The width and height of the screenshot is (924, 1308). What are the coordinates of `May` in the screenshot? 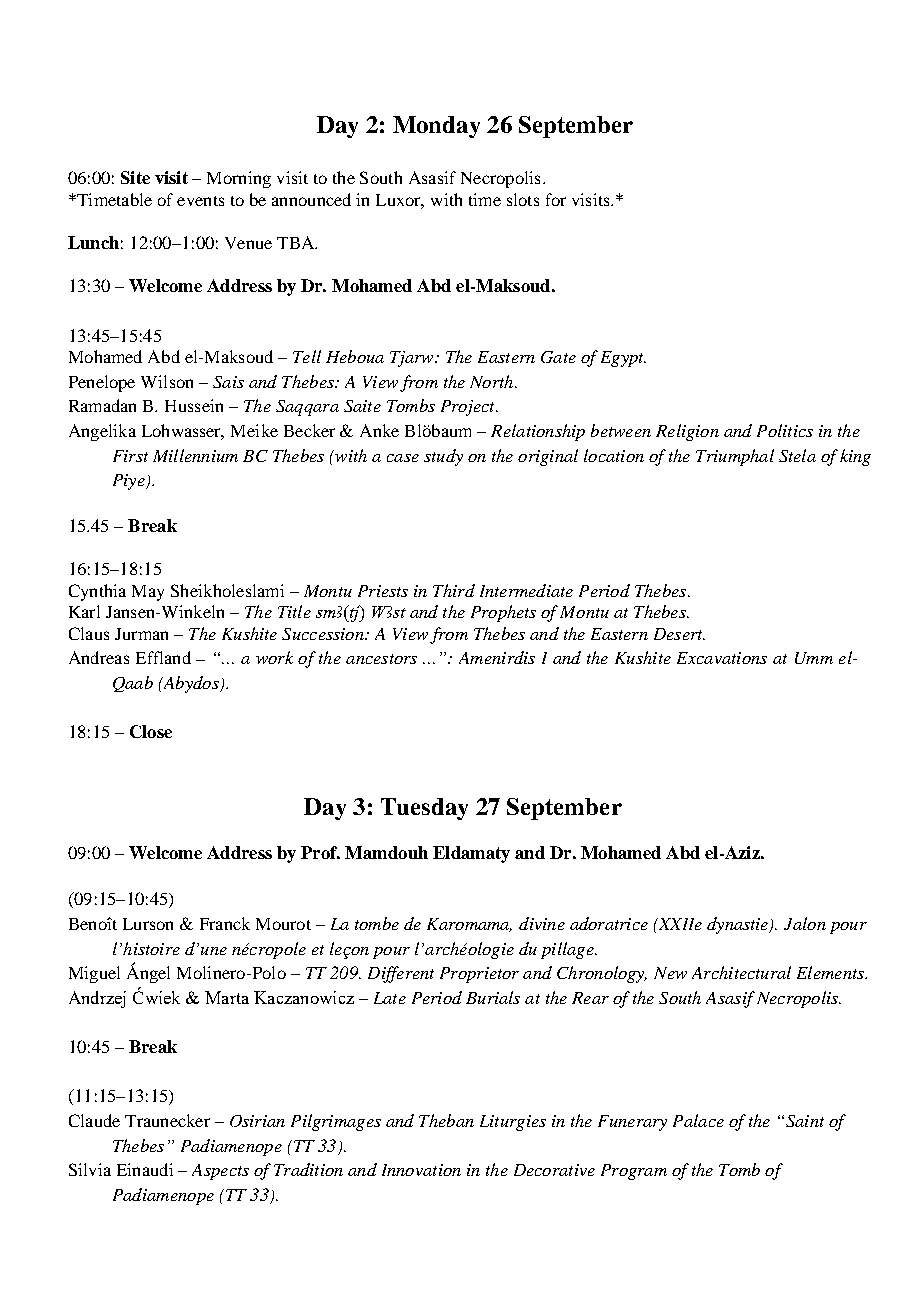 It's located at (148, 593).
